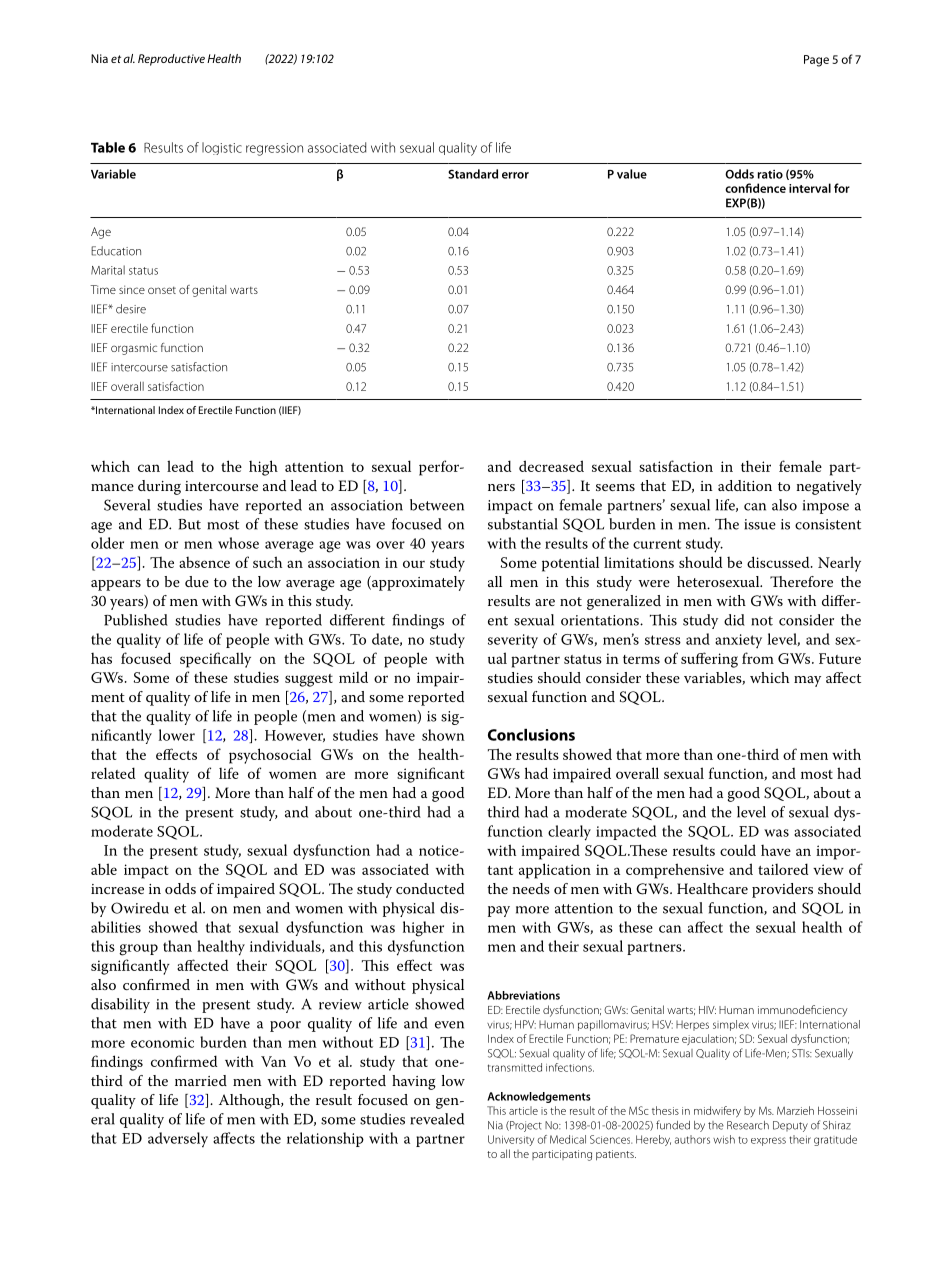 The width and height of the screenshot is (952, 1265). I want to click on Page, so click(816, 61).
